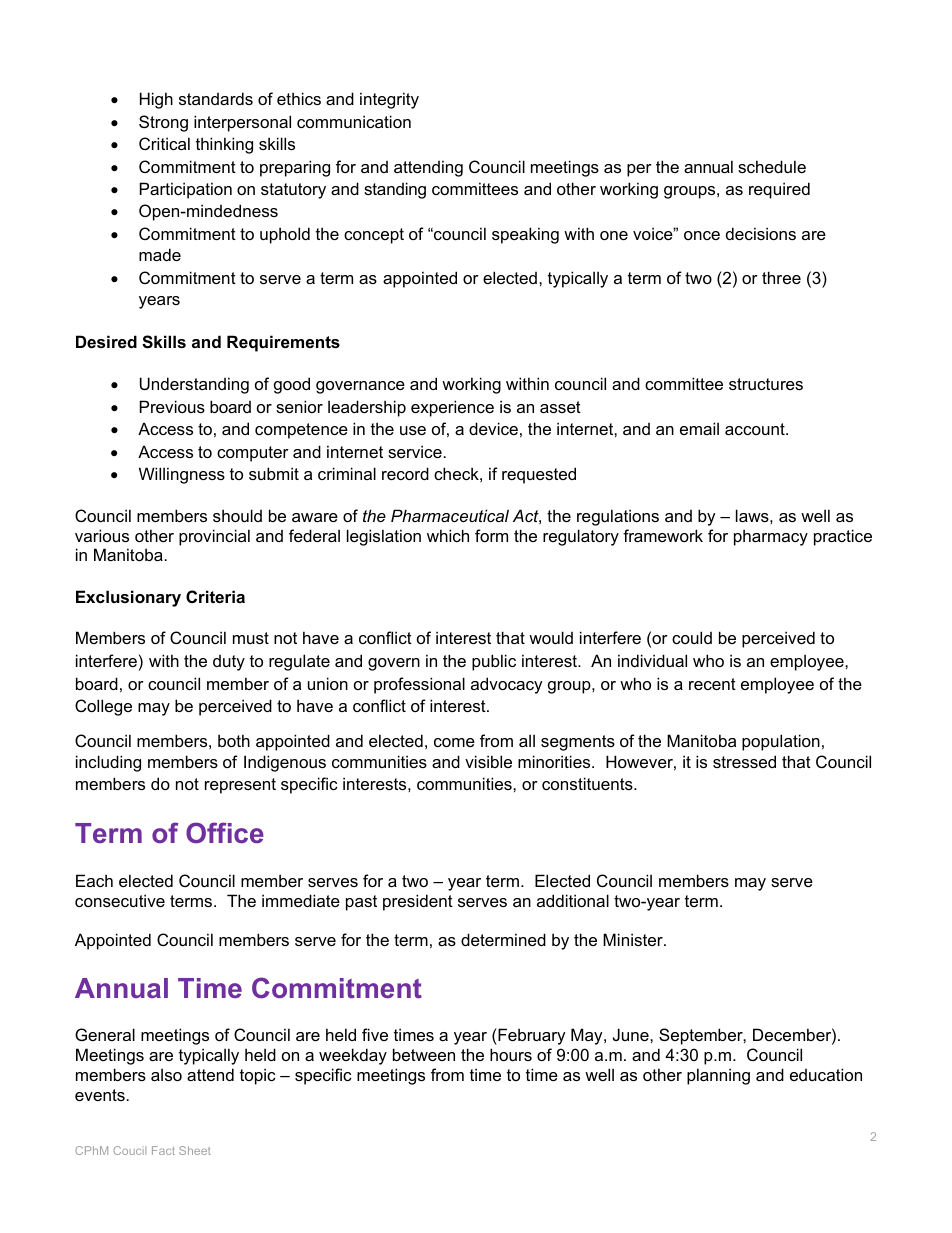 The image size is (952, 1233). What do you see at coordinates (772, 166) in the image?
I see `schedule` at bounding box center [772, 166].
